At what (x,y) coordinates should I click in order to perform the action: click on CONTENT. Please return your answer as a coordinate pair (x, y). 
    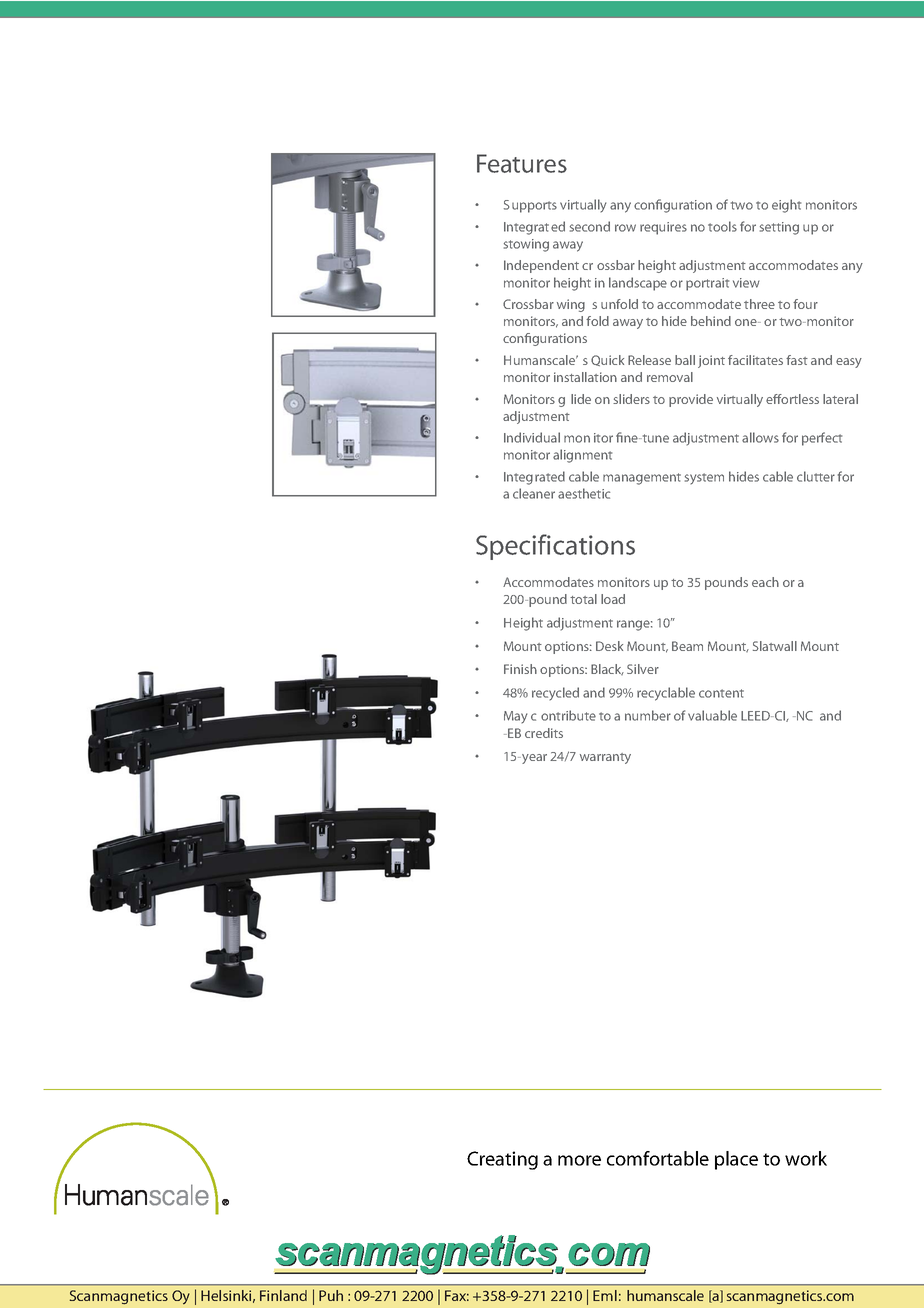
    Looking at the image, I should click on (721, 693).
